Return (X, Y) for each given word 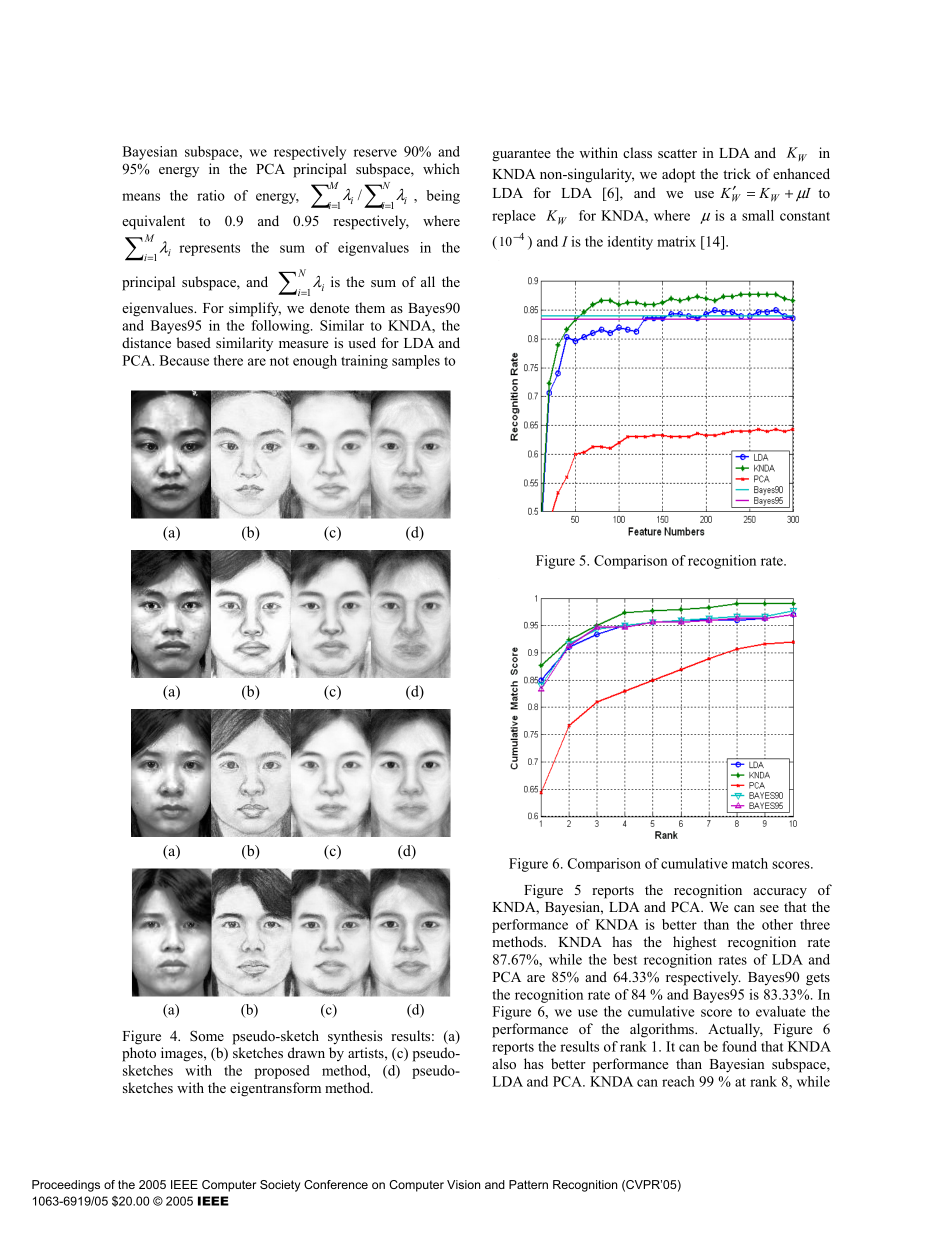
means (141, 197)
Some (207, 1035)
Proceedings (66, 1186)
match (750, 863)
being (443, 197)
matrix (676, 241)
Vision (463, 1184)
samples (416, 362)
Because (184, 360)
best (625, 959)
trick (737, 173)
